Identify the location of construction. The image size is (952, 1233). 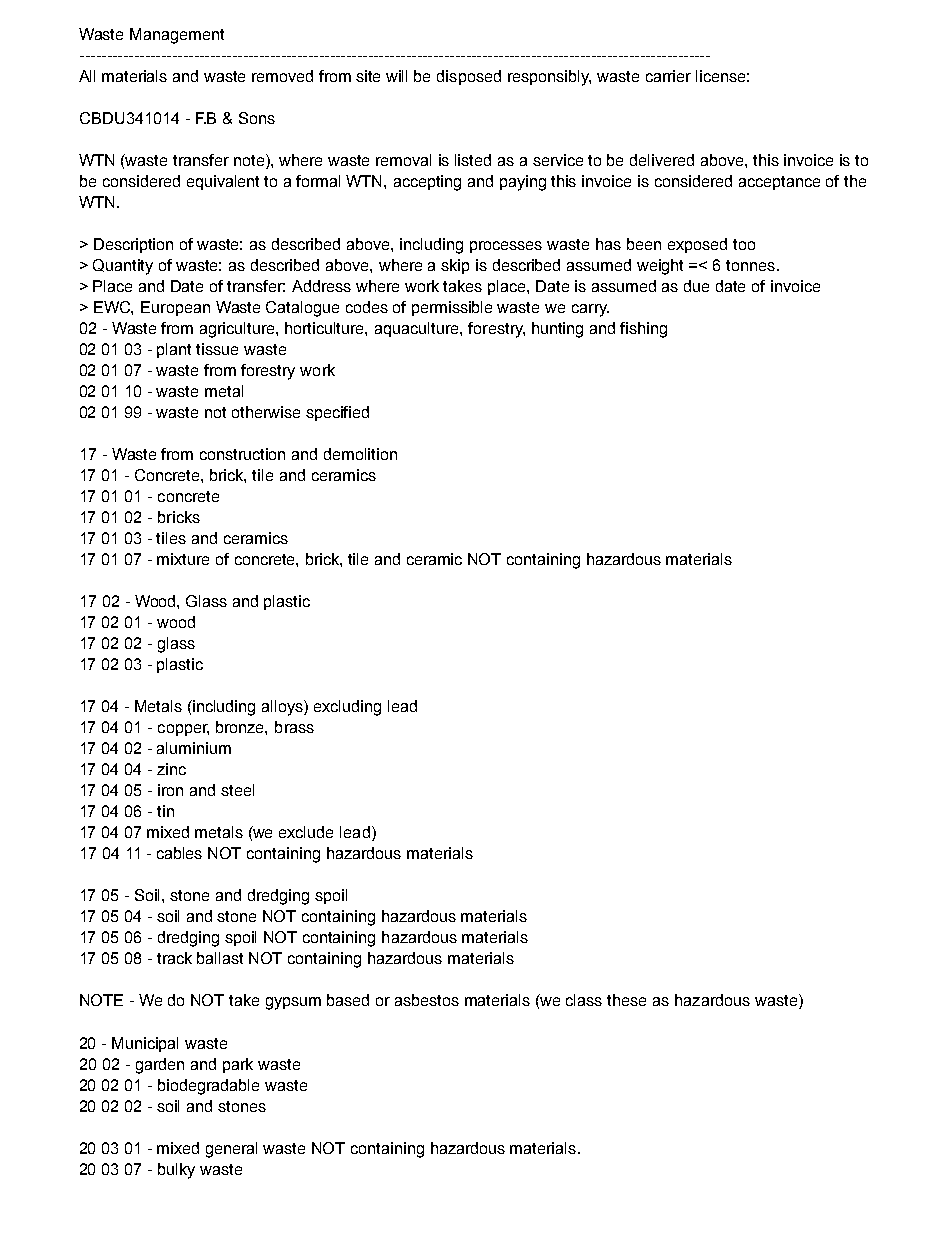
(242, 454).
